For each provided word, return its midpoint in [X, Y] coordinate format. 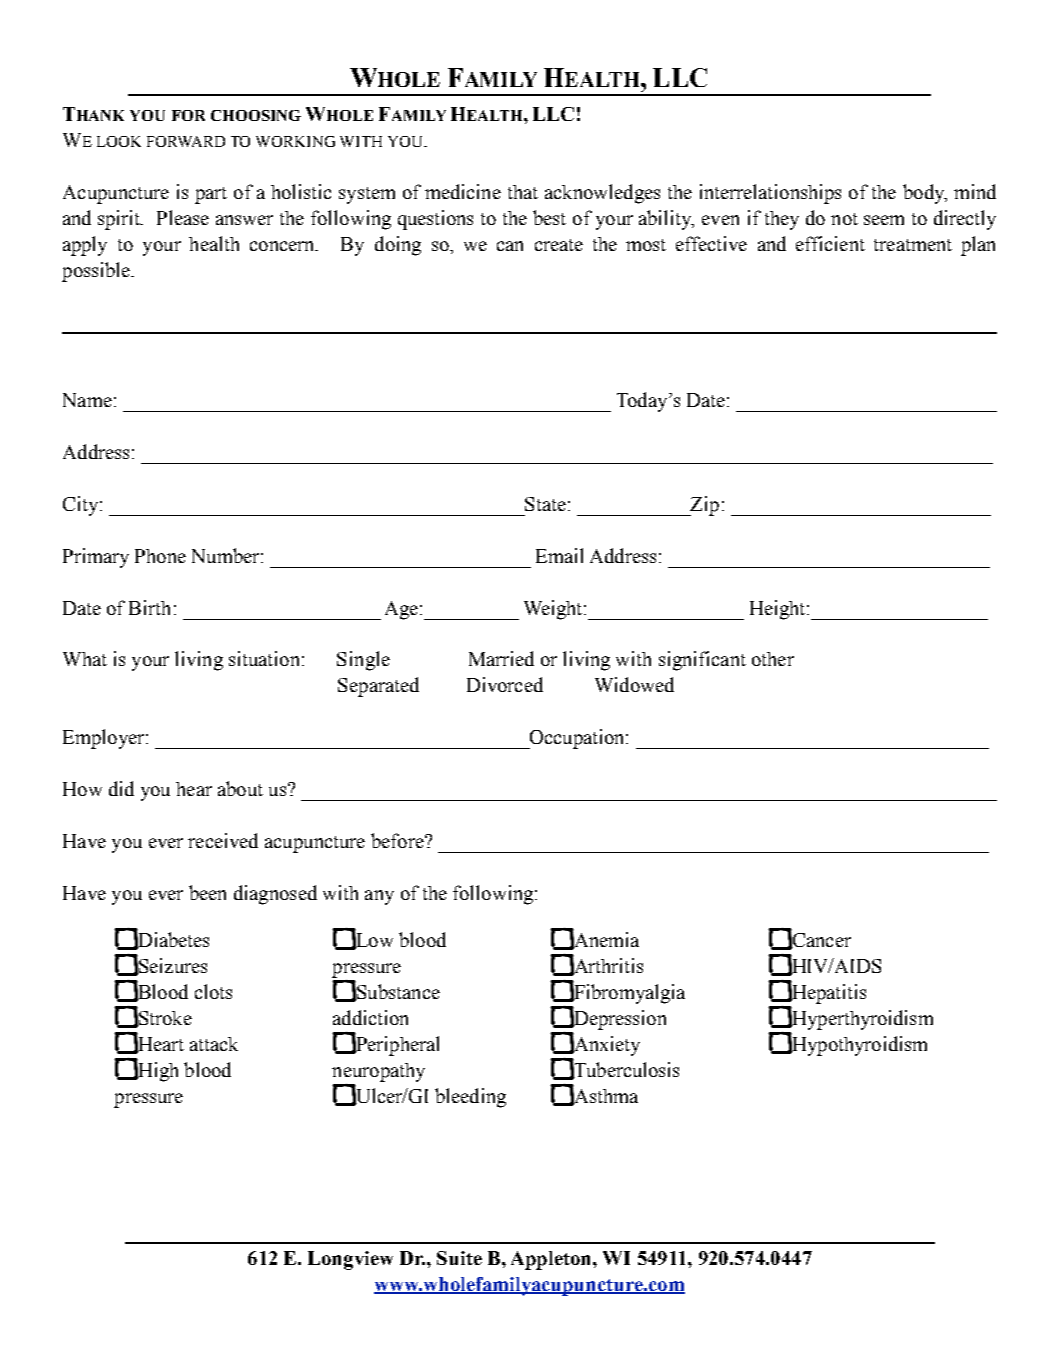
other [773, 659]
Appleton [552, 1260]
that [523, 192]
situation [264, 658]
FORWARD [186, 141]
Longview [350, 1260]
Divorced [505, 684]
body [925, 194]
